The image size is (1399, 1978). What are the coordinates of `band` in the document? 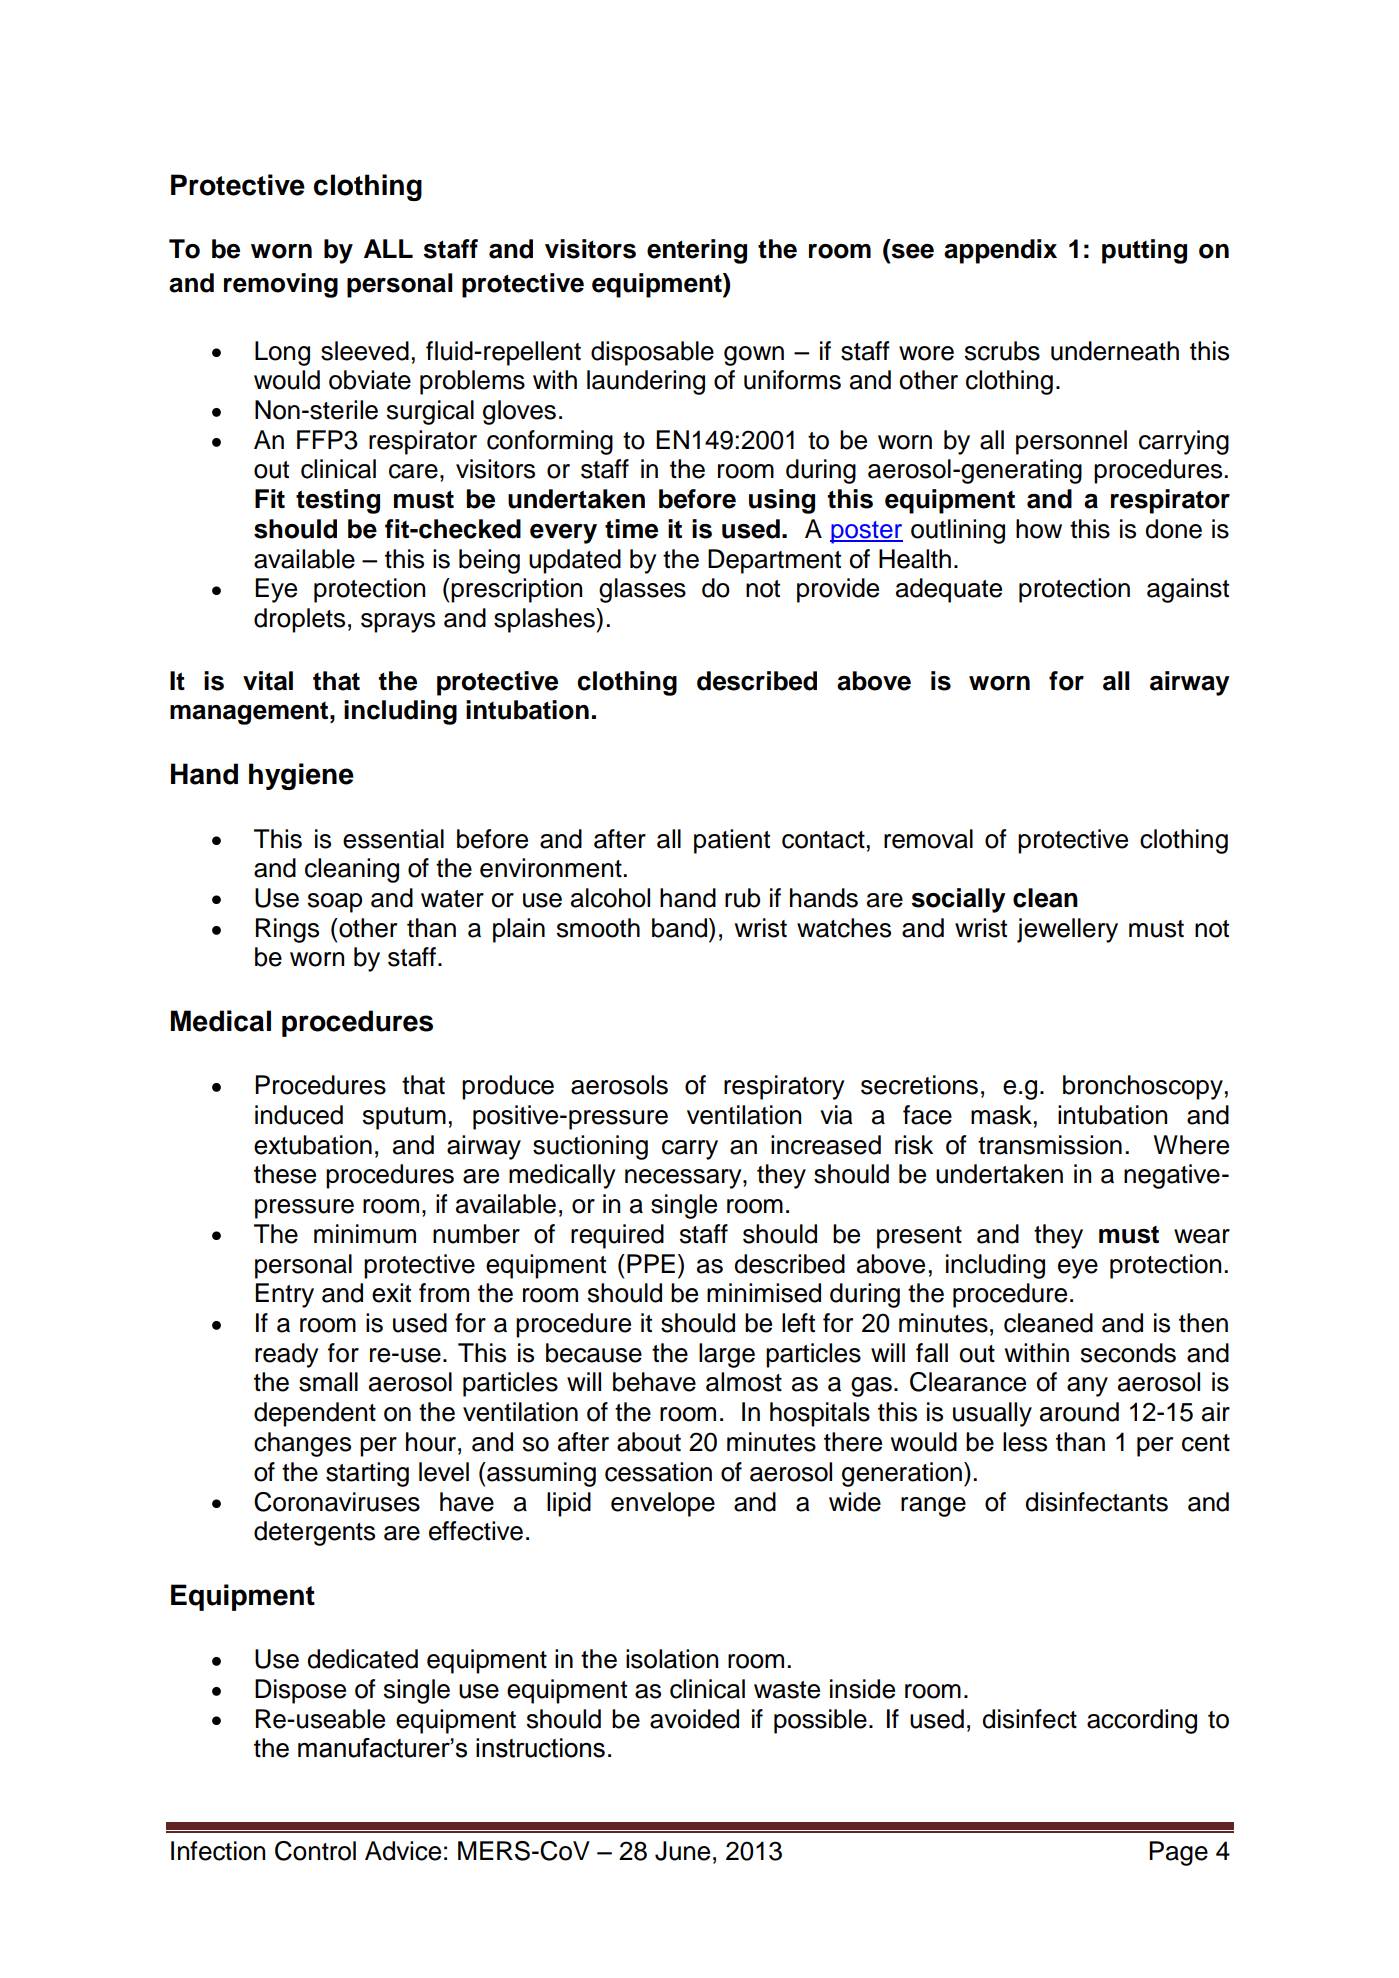 It's located at (681, 928).
